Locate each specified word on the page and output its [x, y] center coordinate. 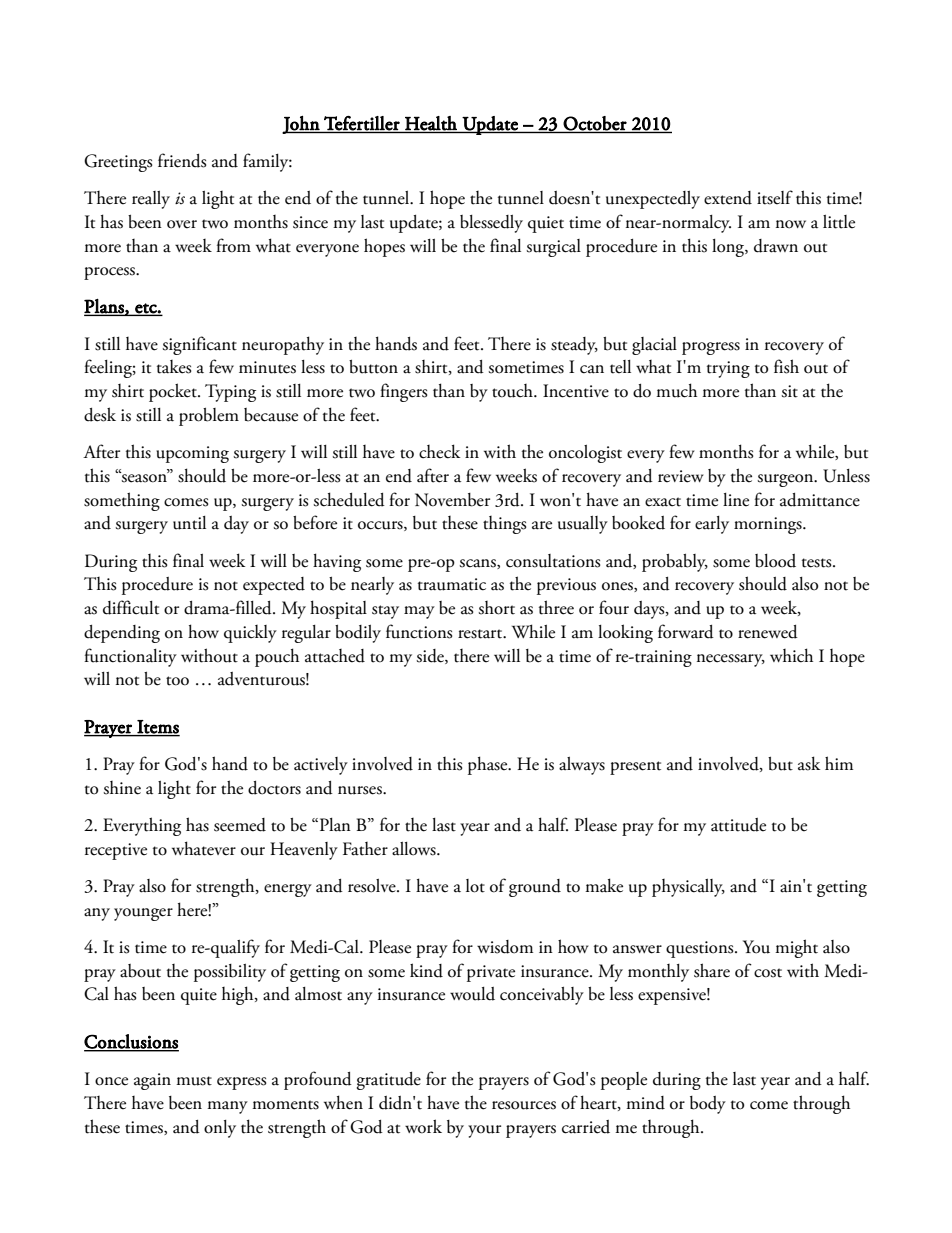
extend [728, 198]
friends [182, 160]
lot [475, 886]
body [708, 1105]
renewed [768, 632]
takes [174, 367]
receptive [116, 851]
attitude [738, 825]
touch [513, 391]
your [484, 1131]
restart [481, 634]
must [194, 1081]
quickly [250, 634]
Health [431, 123]
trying [728, 369]
